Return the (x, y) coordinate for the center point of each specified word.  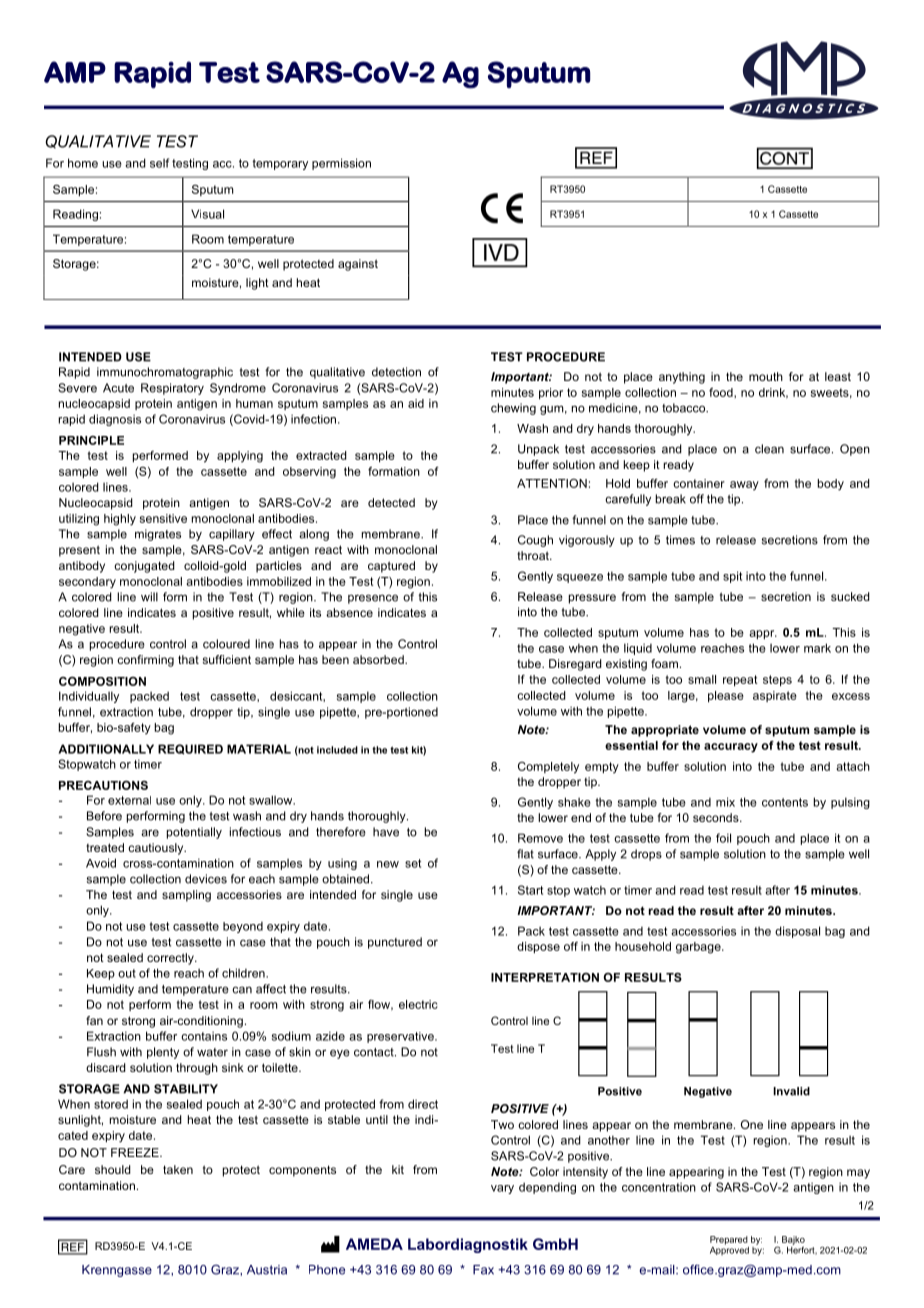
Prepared (729, 1240)
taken (178, 1169)
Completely (548, 768)
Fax (483, 1270)
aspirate (775, 696)
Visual (207, 214)
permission (341, 164)
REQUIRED (190, 749)
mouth (766, 376)
